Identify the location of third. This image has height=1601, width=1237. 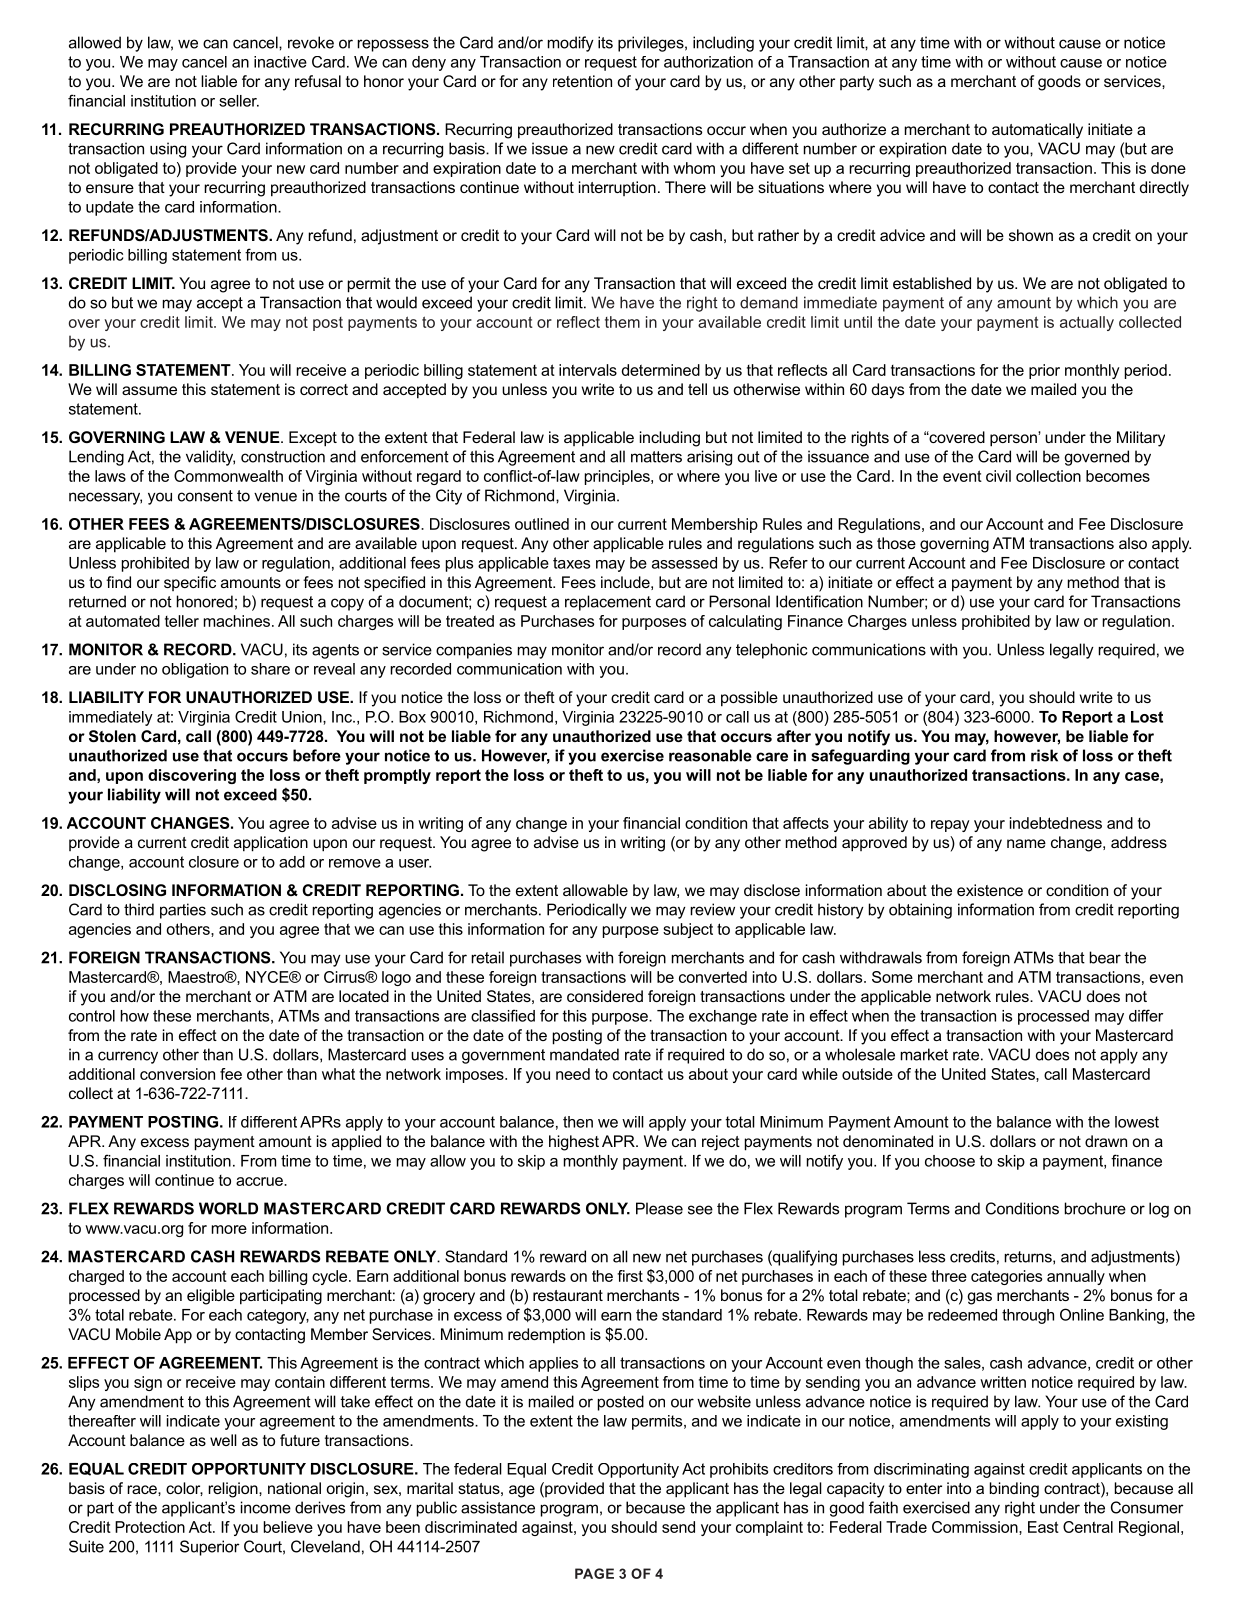
(139, 909).
